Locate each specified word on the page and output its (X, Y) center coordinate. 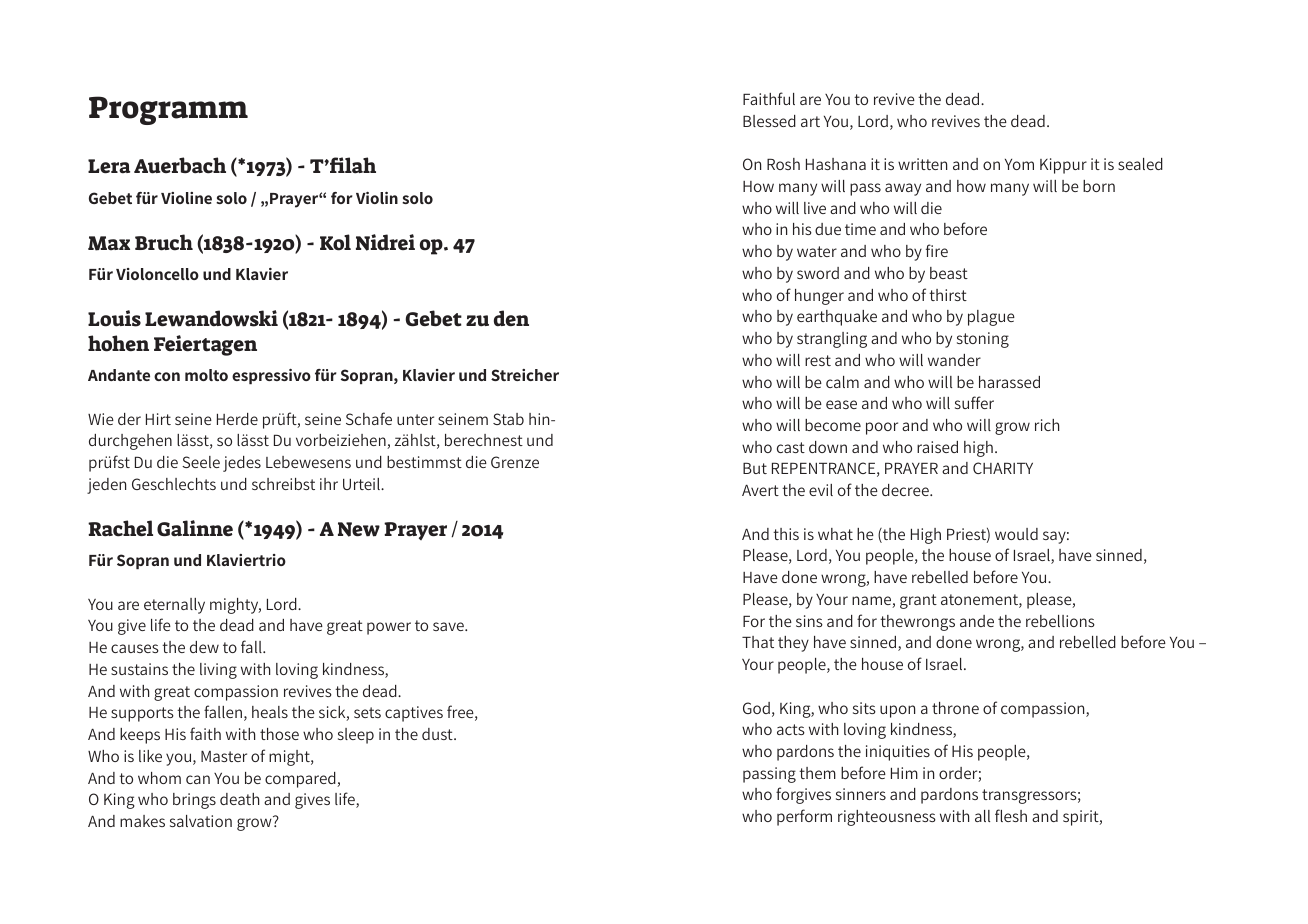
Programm (168, 110)
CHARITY (1003, 468)
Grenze (515, 462)
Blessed (769, 121)
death (239, 799)
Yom (1019, 164)
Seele (201, 462)
